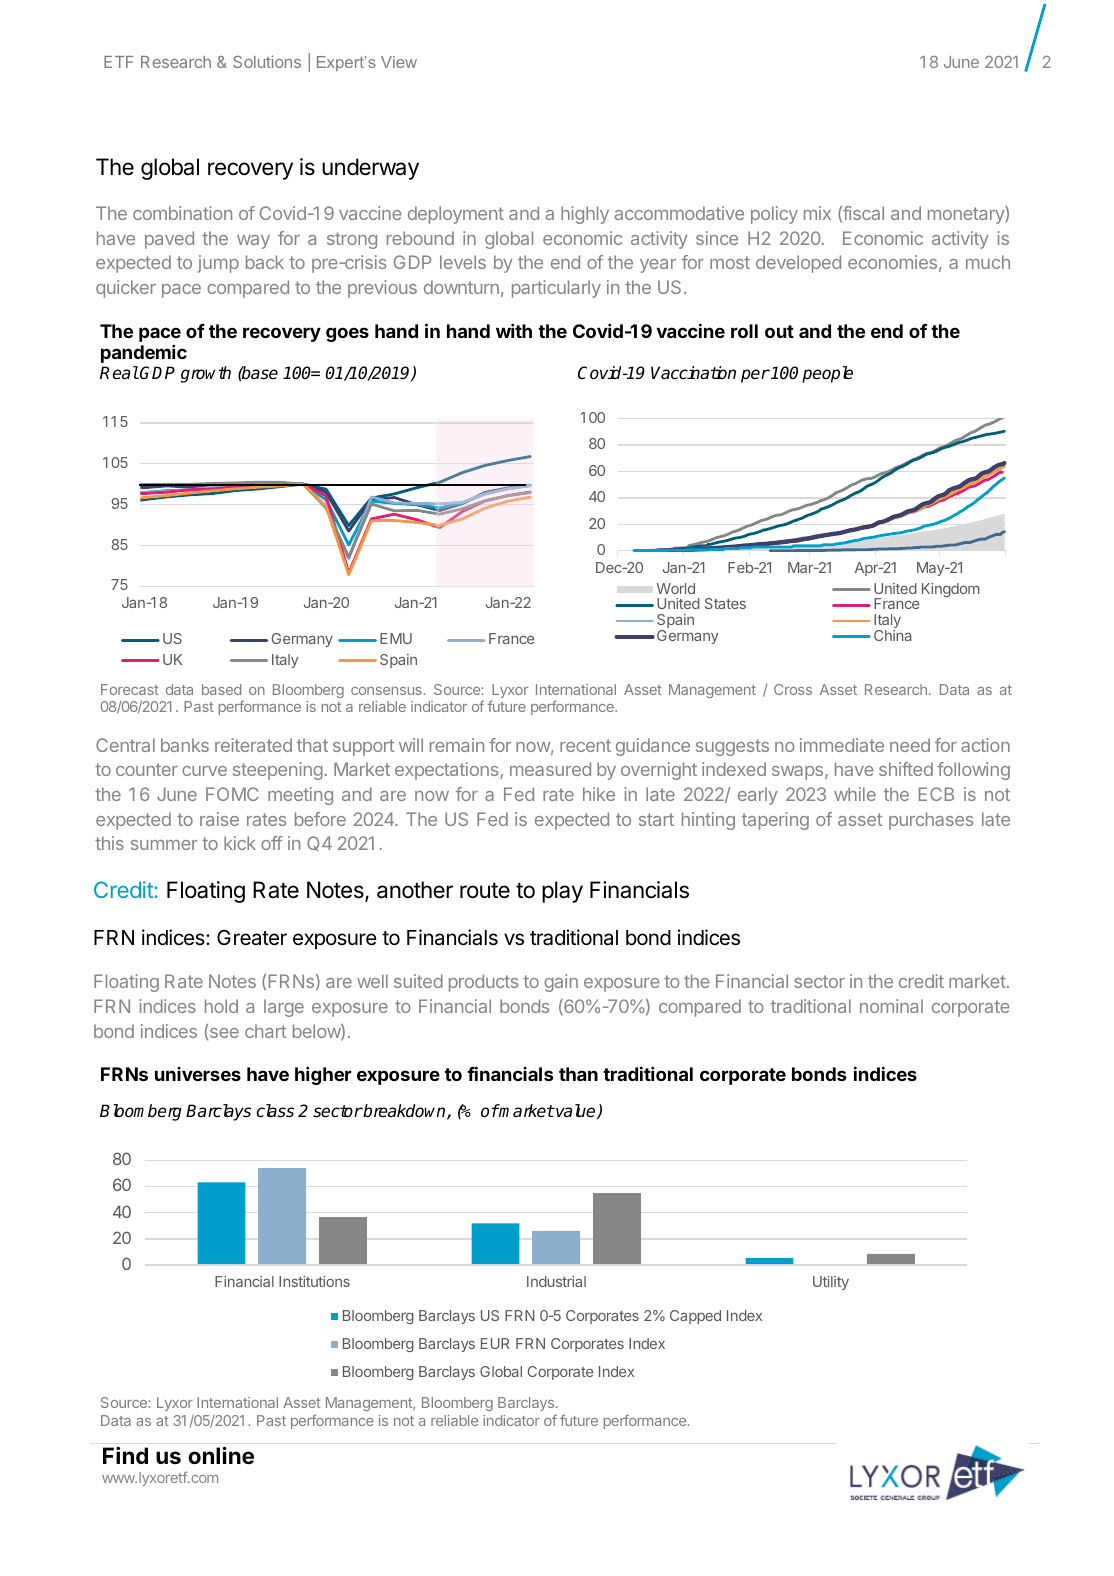 The width and height of the screenshot is (1114, 1576). Describe the element at coordinates (585, 215) in the screenshot. I see `highly` at that location.
